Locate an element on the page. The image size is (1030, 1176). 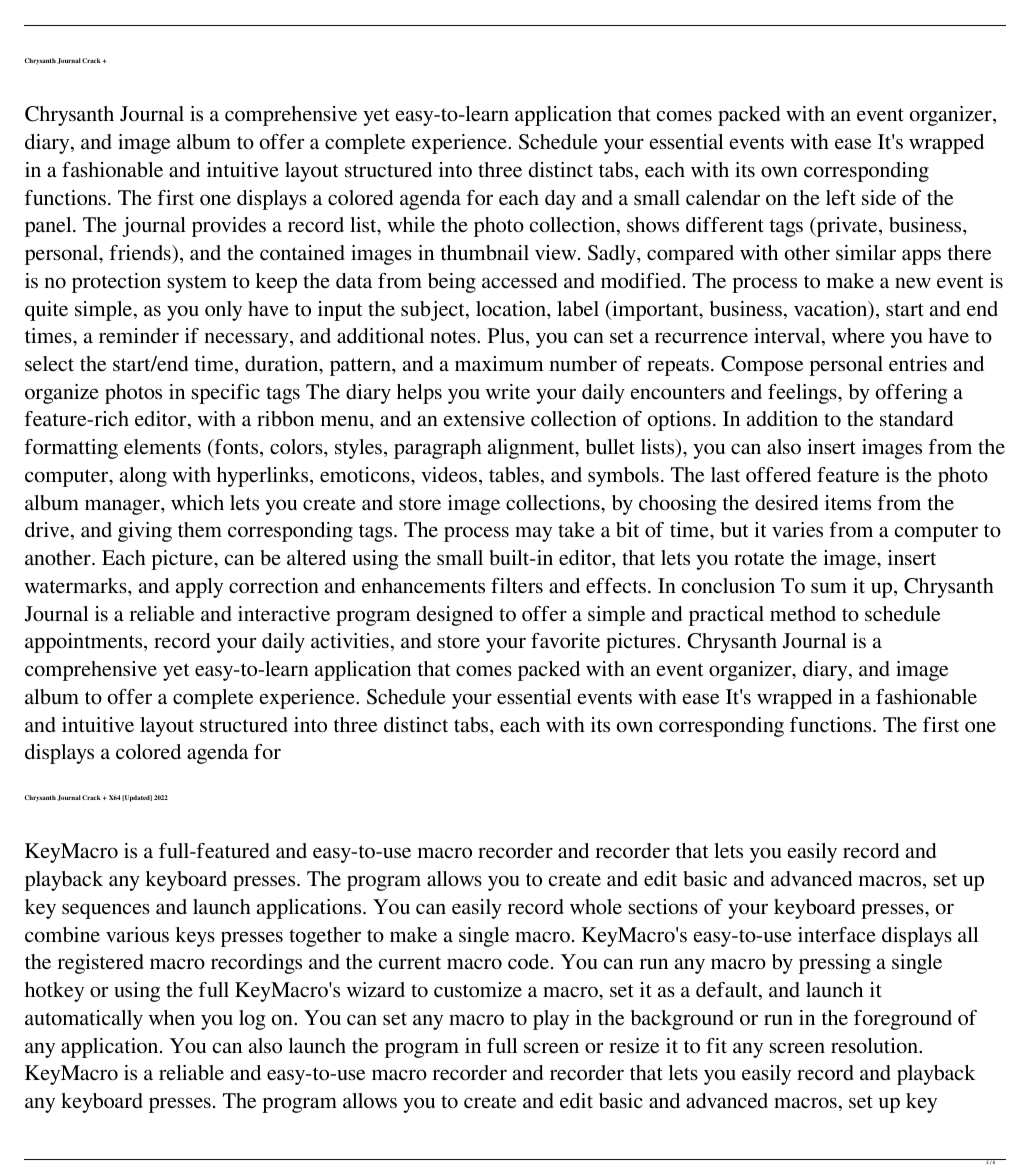
whole is located at coordinates (596, 907).
